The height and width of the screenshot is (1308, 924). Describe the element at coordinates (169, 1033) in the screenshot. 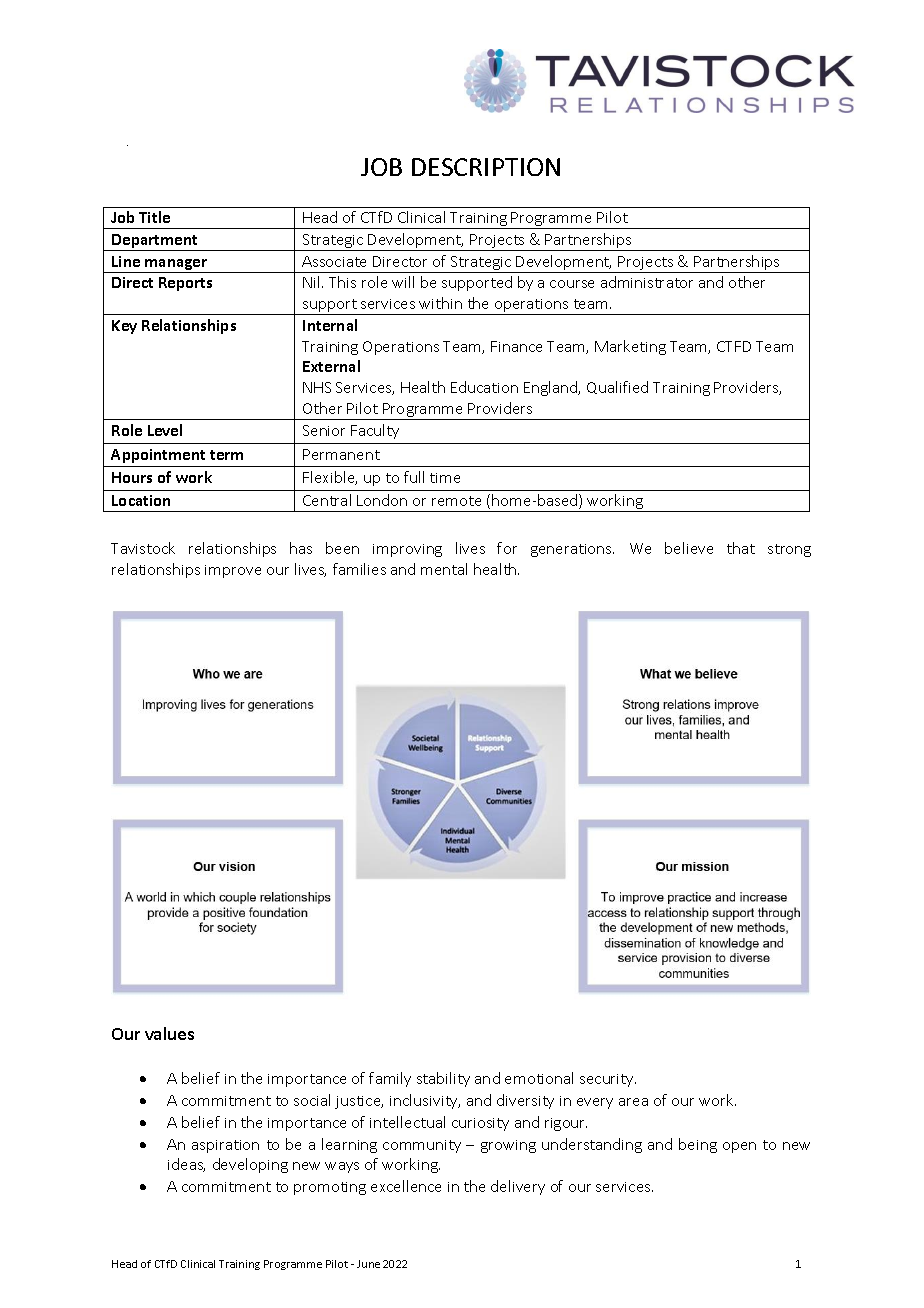

I see `values` at that location.
